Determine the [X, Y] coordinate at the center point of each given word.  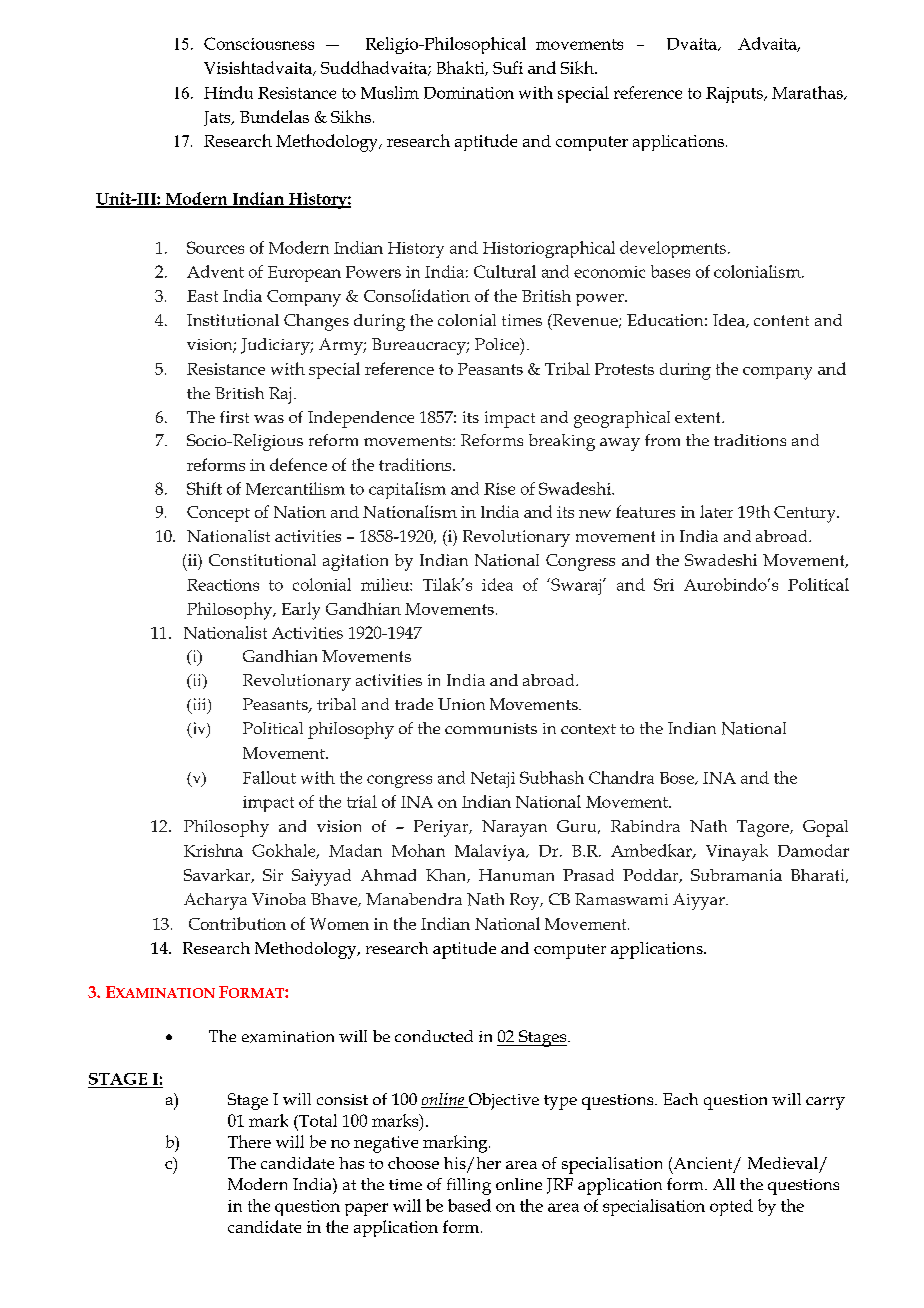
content [781, 320]
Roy [526, 901]
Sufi [508, 67]
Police [498, 345]
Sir [273, 875]
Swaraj [576, 586]
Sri [664, 584]
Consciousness [259, 43]
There [249, 1141]
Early [301, 611]
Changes [316, 322]
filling [469, 1186]
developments [673, 249]
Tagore [764, 828]
